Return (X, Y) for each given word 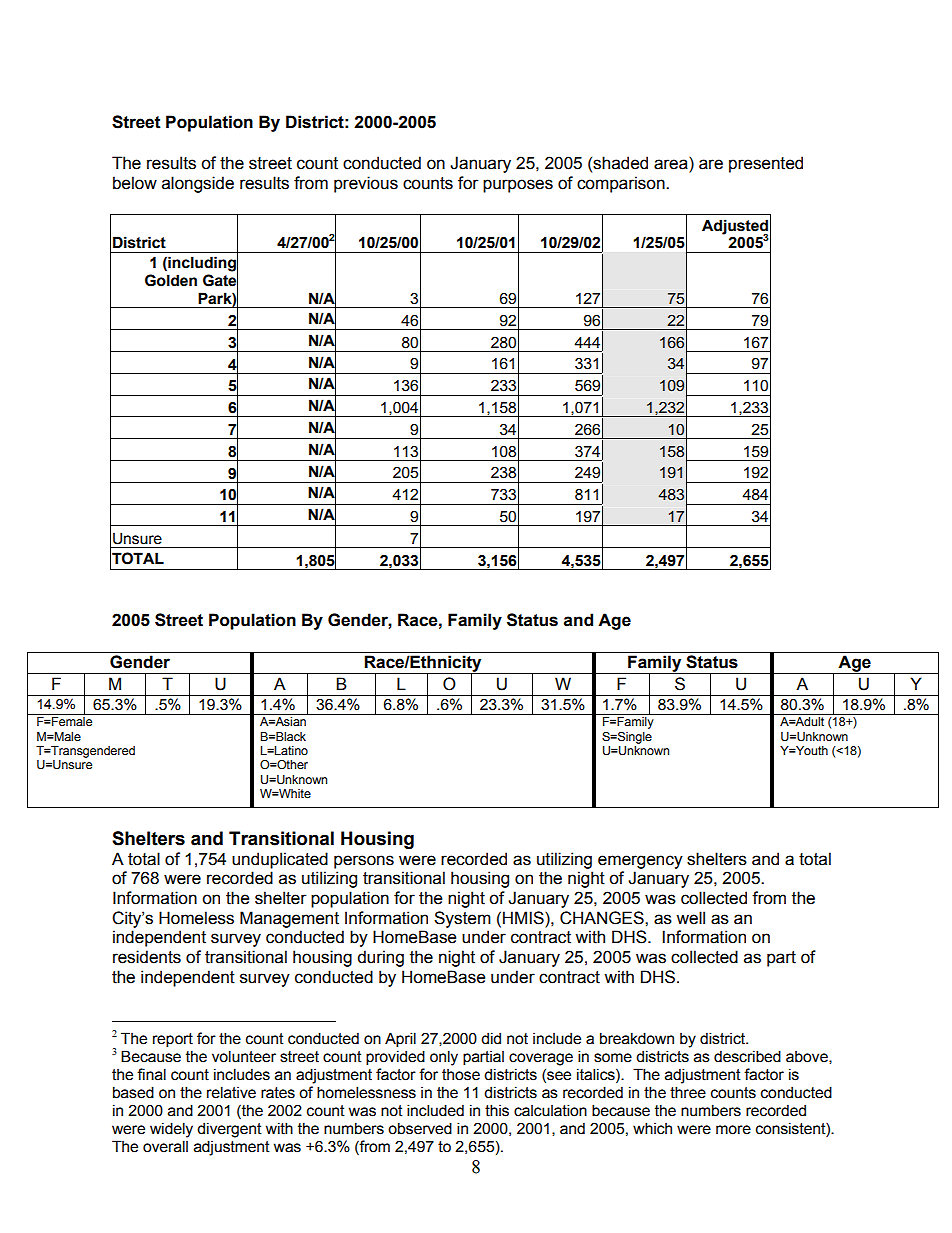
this (497, 1110)
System (462, 919)
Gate (220, 280)
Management (289, 919)
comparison (622, 184)
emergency (640, 862)
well (690, 918)
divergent (229, 1130)
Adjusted (735, 227)
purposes (518, 186)
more (733, 1130)
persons (364, 862)
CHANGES (603, 918)
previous (366, 184)
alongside (198, 184)
